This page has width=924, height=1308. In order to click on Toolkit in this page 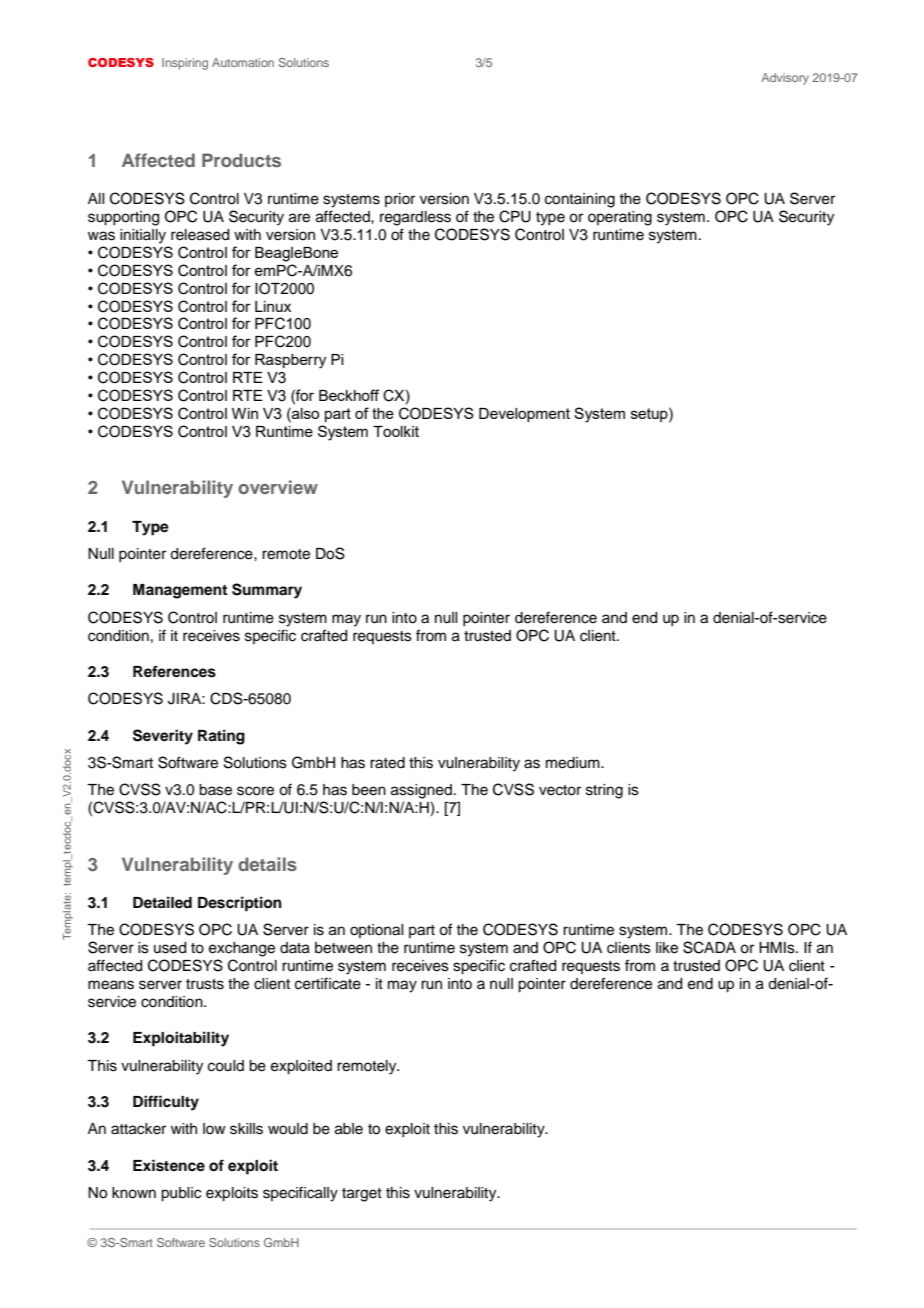, I will do `click(396, 431)`.
